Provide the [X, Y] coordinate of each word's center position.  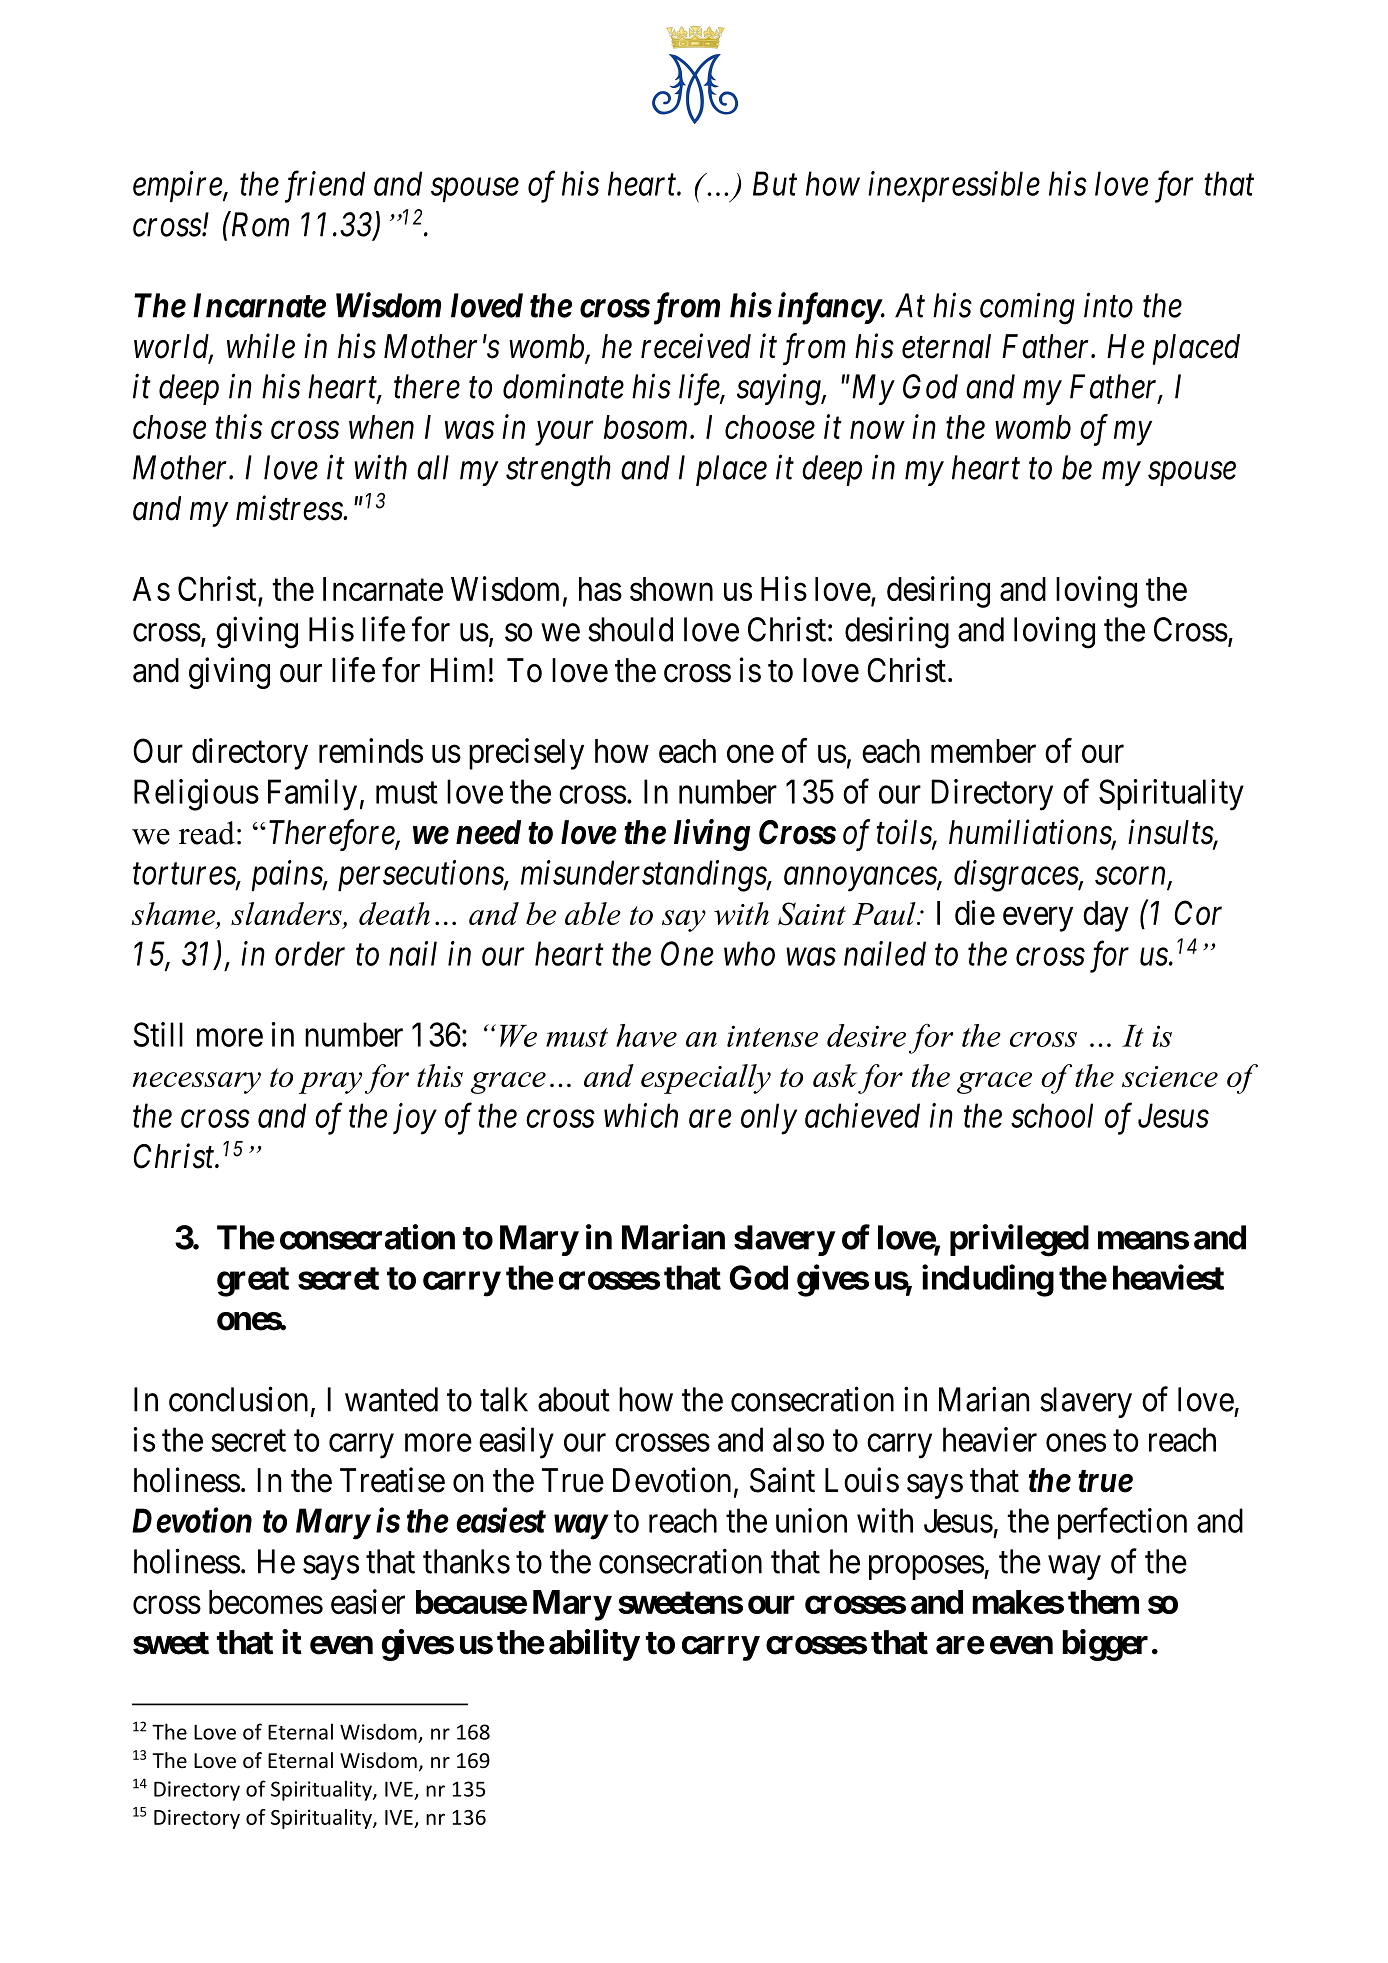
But [775, 184]
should [630, 629]
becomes [266, 1602]
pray [330, 1083]
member [983, 751]
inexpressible [954, 186]
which [641, 1115]
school [1052, 1115]
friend [325, 187]
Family [312, 795]
